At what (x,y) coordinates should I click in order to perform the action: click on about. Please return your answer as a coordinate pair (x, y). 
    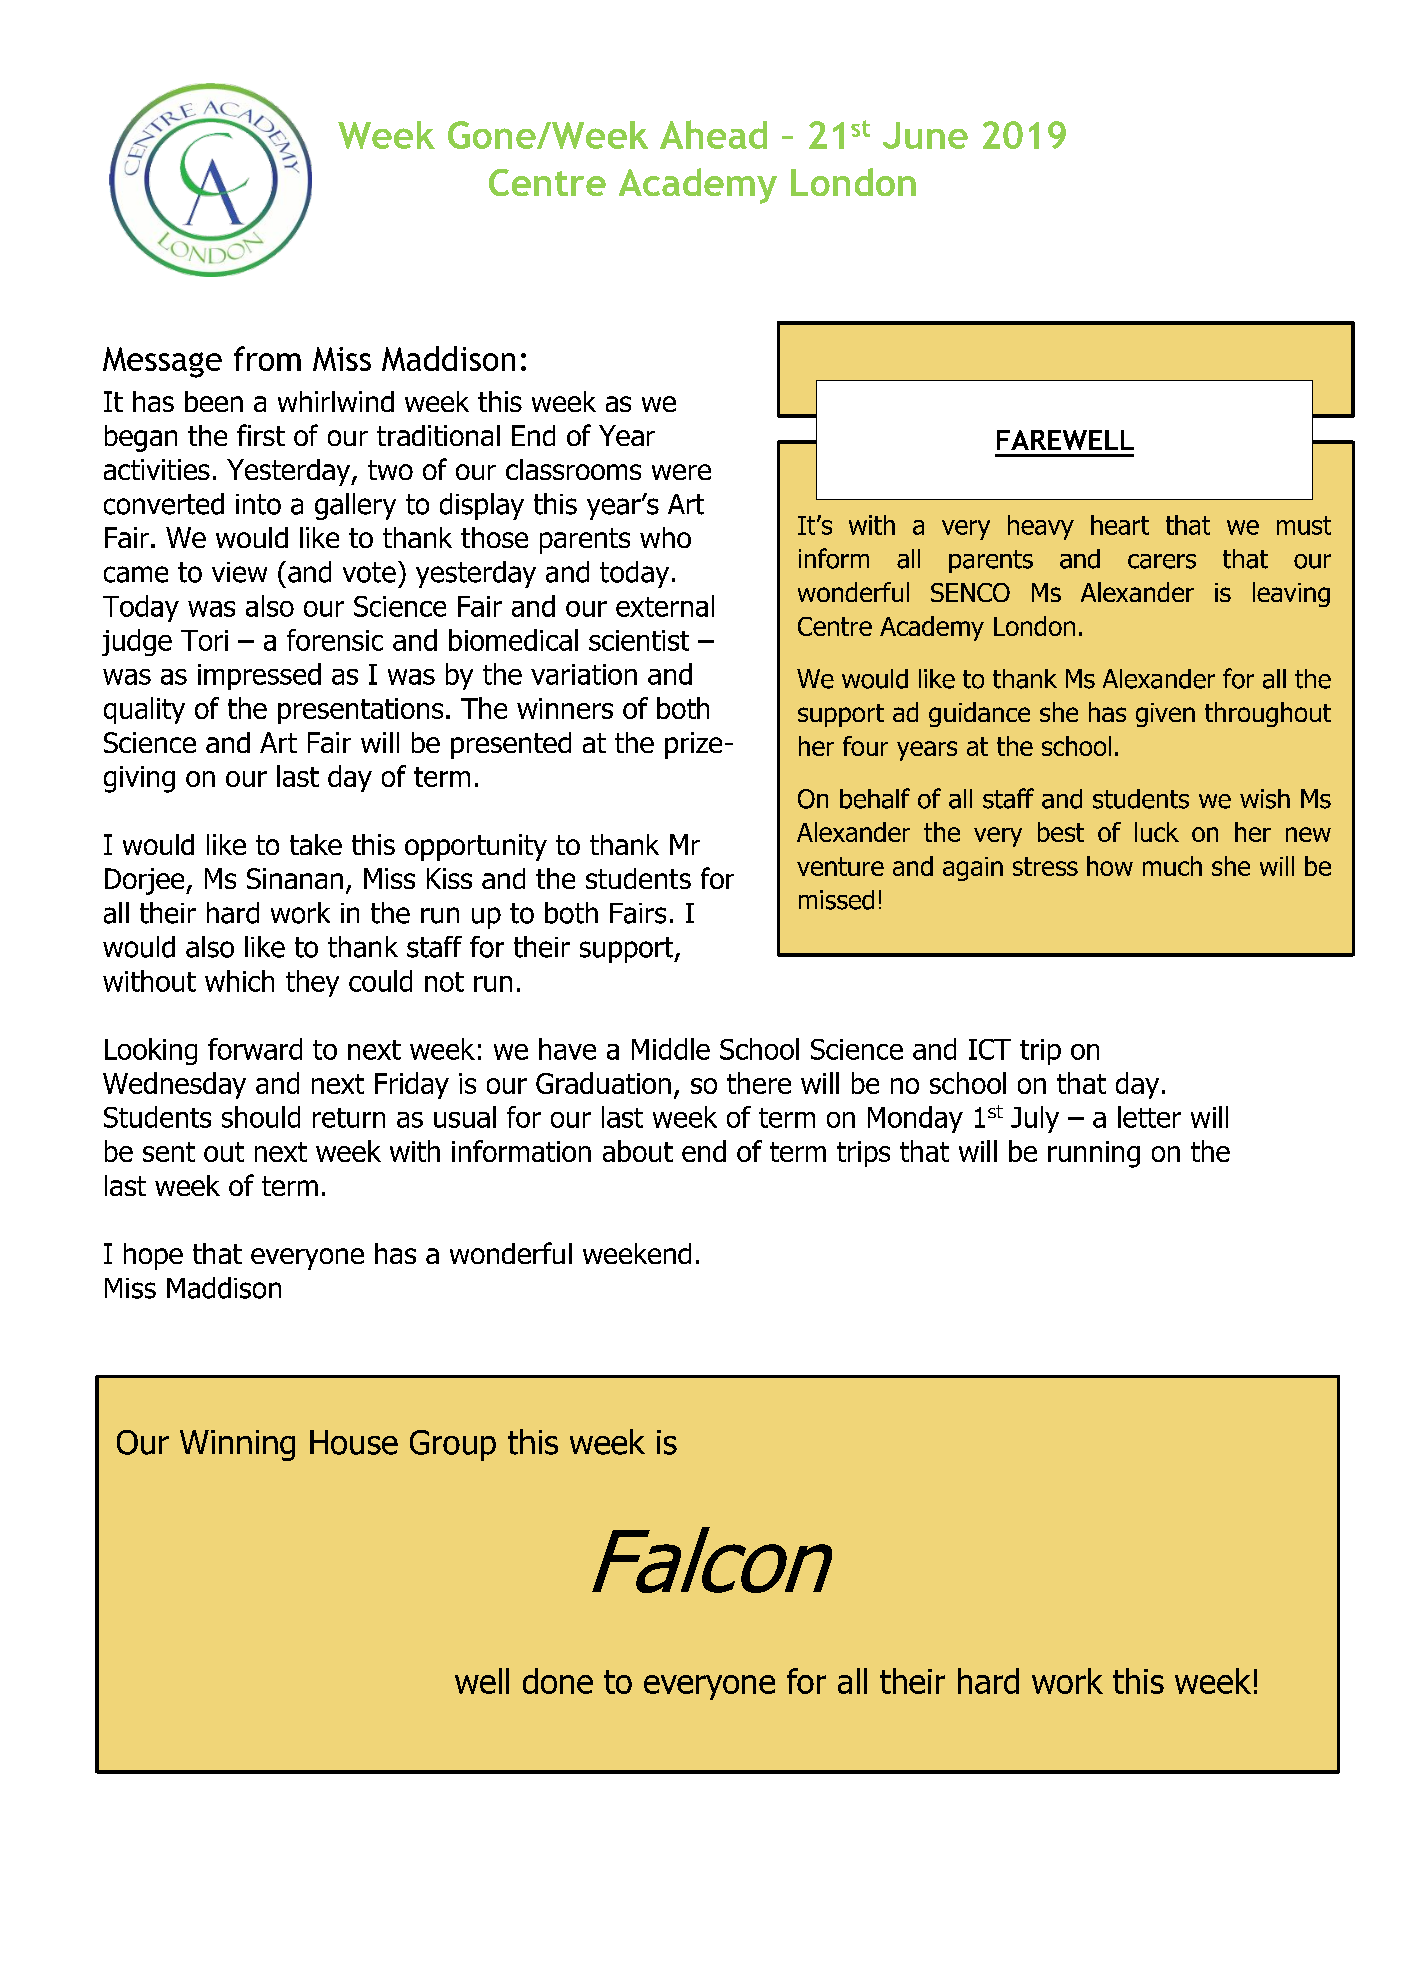
    Looking at the image, I should click on (638, 1151).
